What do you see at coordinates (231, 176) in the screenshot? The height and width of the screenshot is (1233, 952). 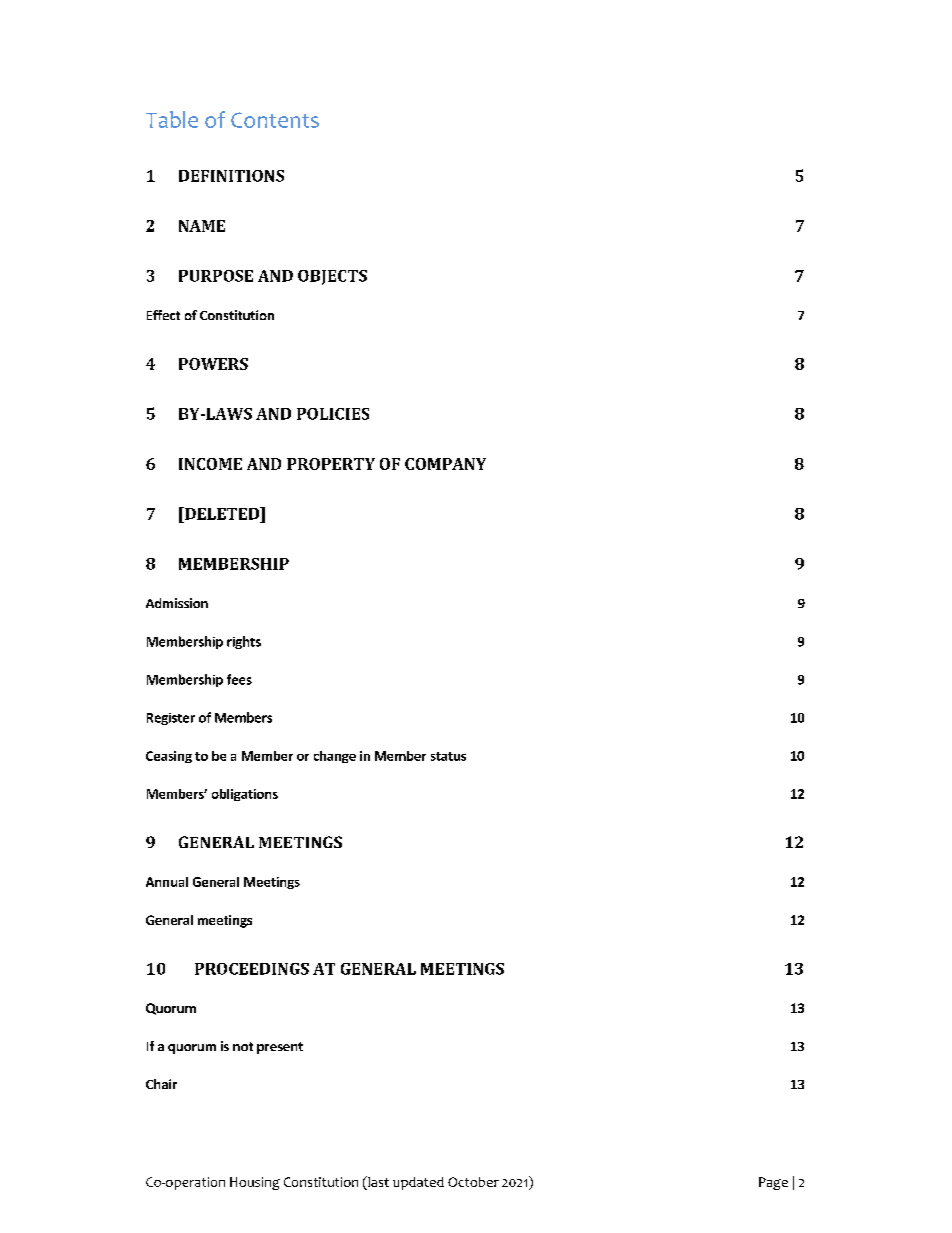 I see `DEFINITIONS` at bounding box center [231, 176].
